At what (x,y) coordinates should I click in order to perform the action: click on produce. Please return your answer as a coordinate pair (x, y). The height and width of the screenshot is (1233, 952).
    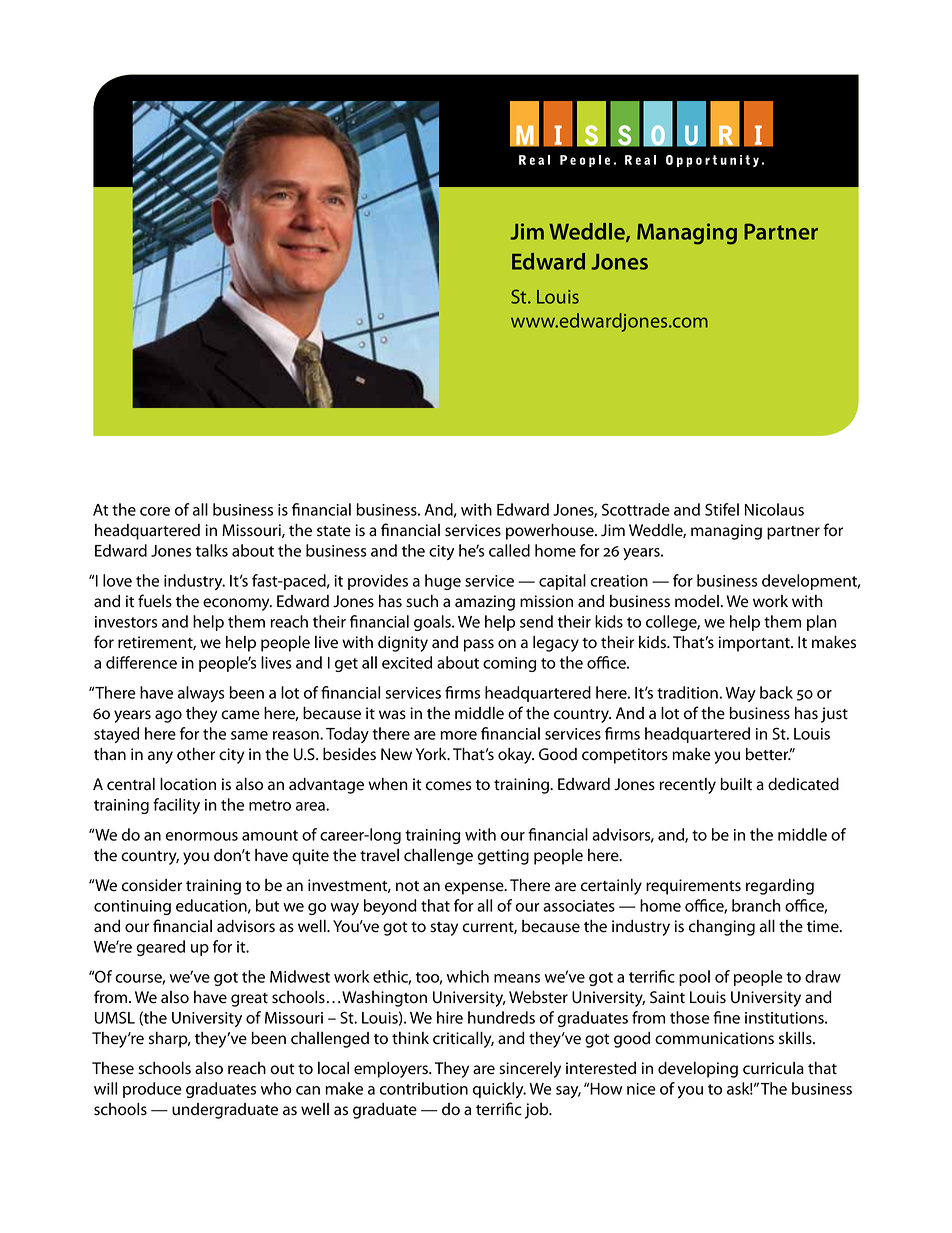
    Looking at the image, I should click on (152, 1090).
